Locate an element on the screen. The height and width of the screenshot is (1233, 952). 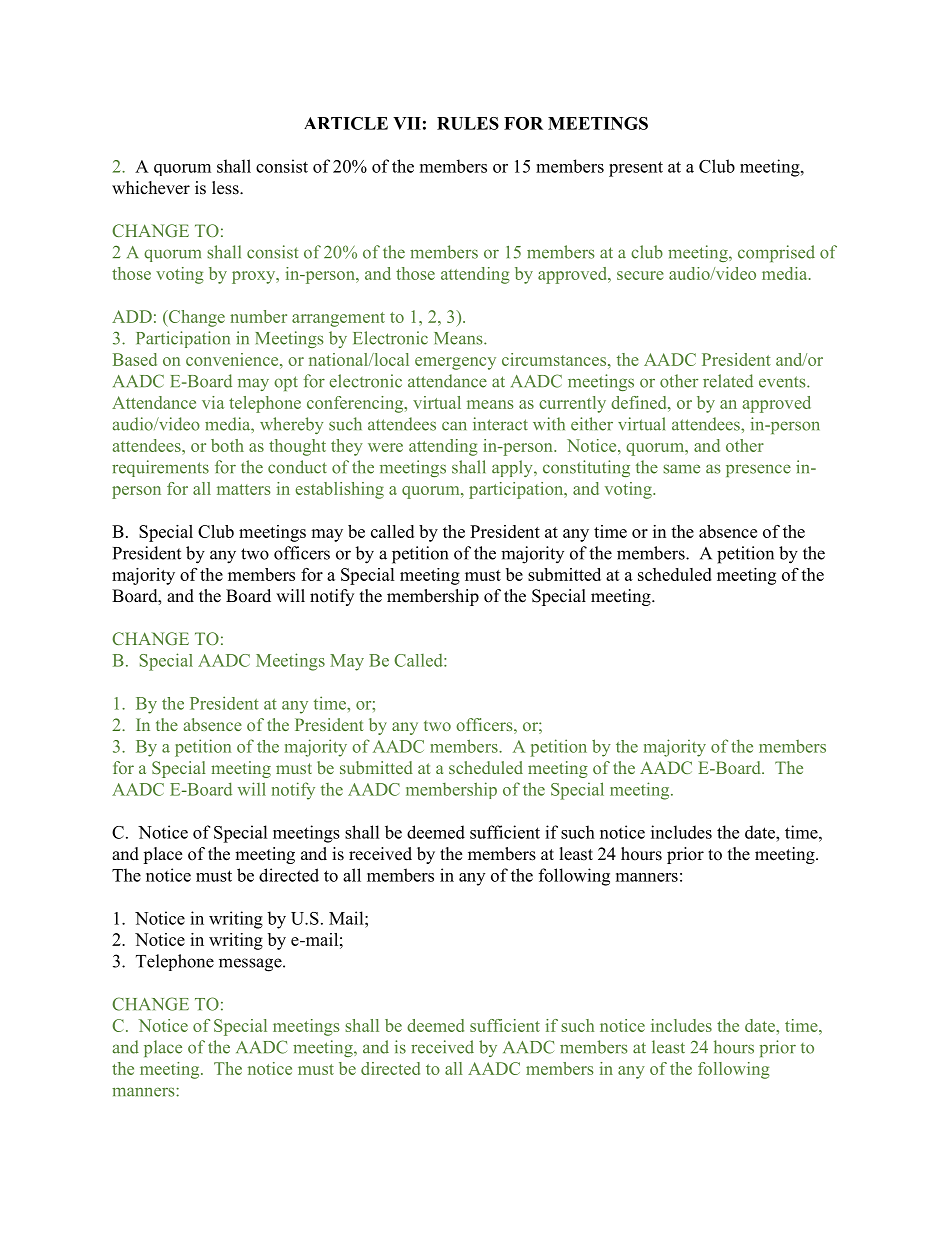
emergency is located at coordinates (455, 363).
